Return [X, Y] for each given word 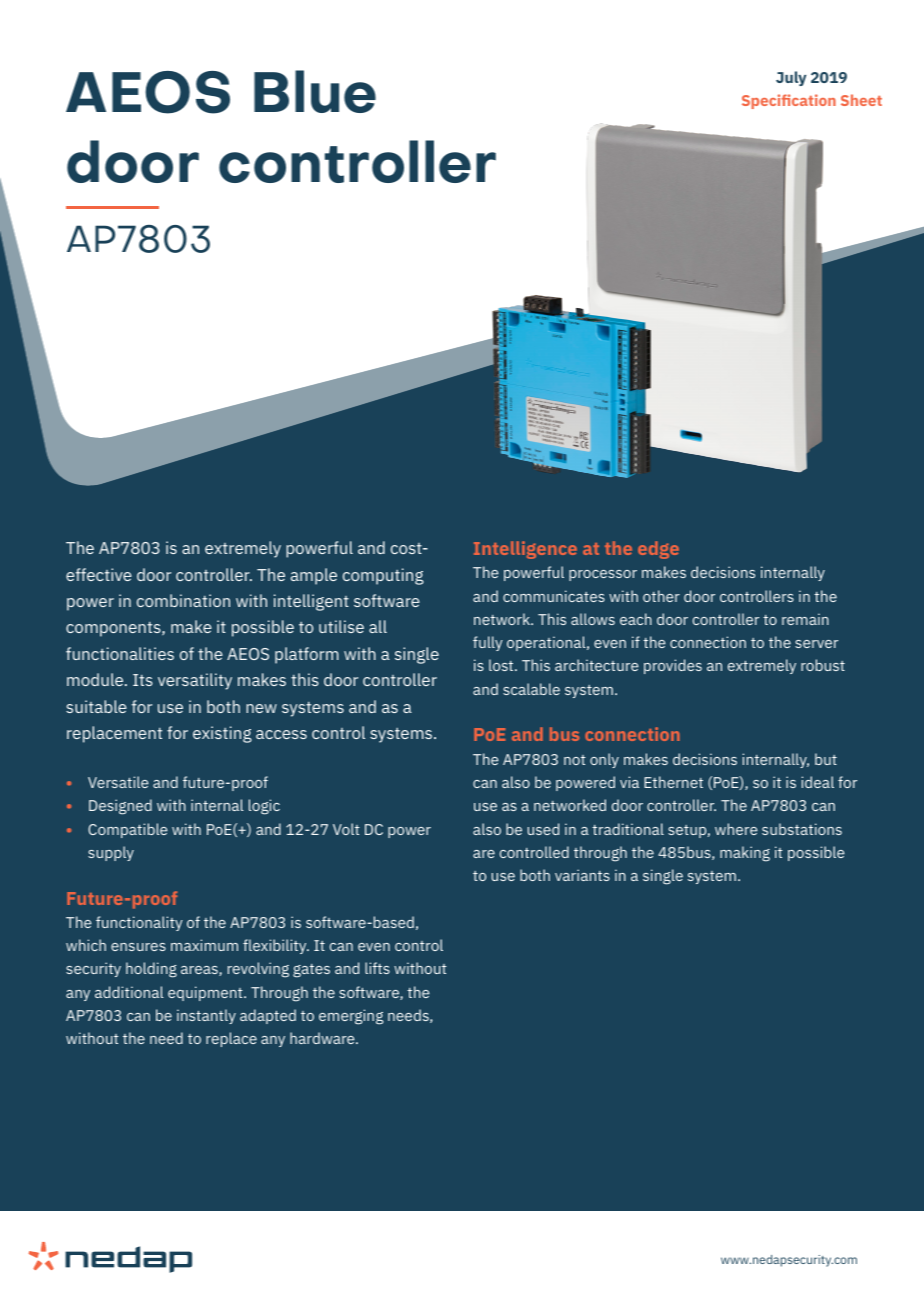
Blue [315, 91]
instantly [206, 1016]
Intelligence [525, 550]
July [791, 78]
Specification [789, 101]
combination [183, 600]
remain [805, 619]
